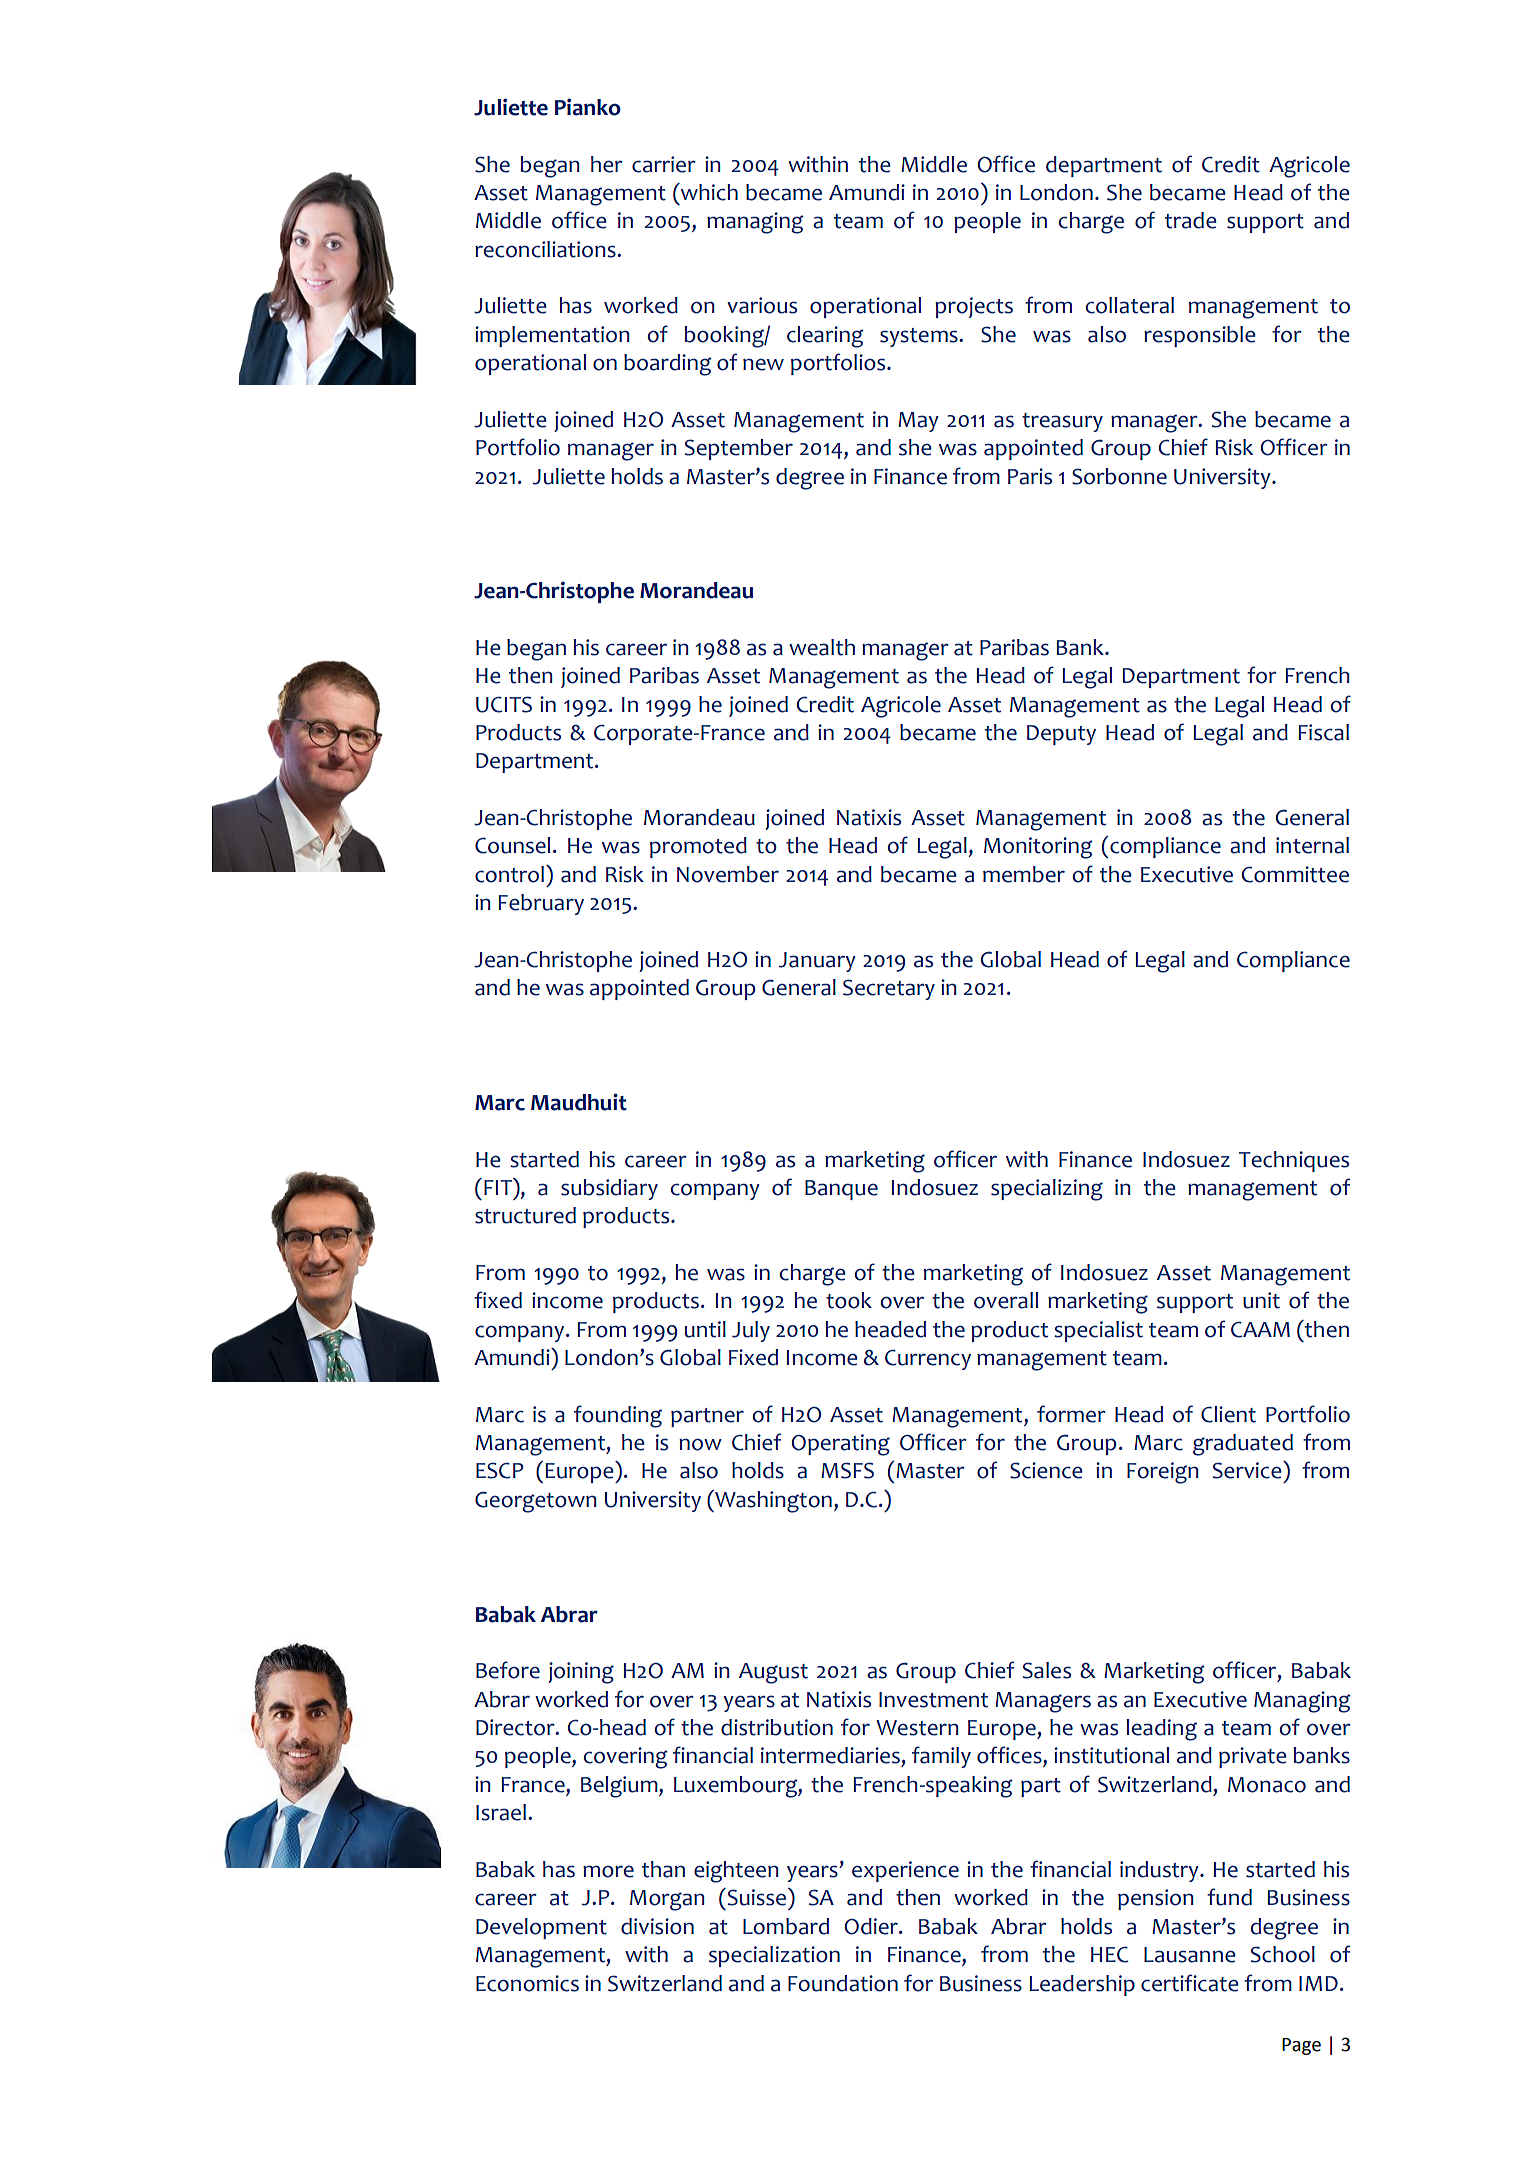 The height and width of the page is (2173, 1537). What do you see at coordinates (1324, 732) in the page?
I see `Fiscal` at bounding box center [1324, 732].
